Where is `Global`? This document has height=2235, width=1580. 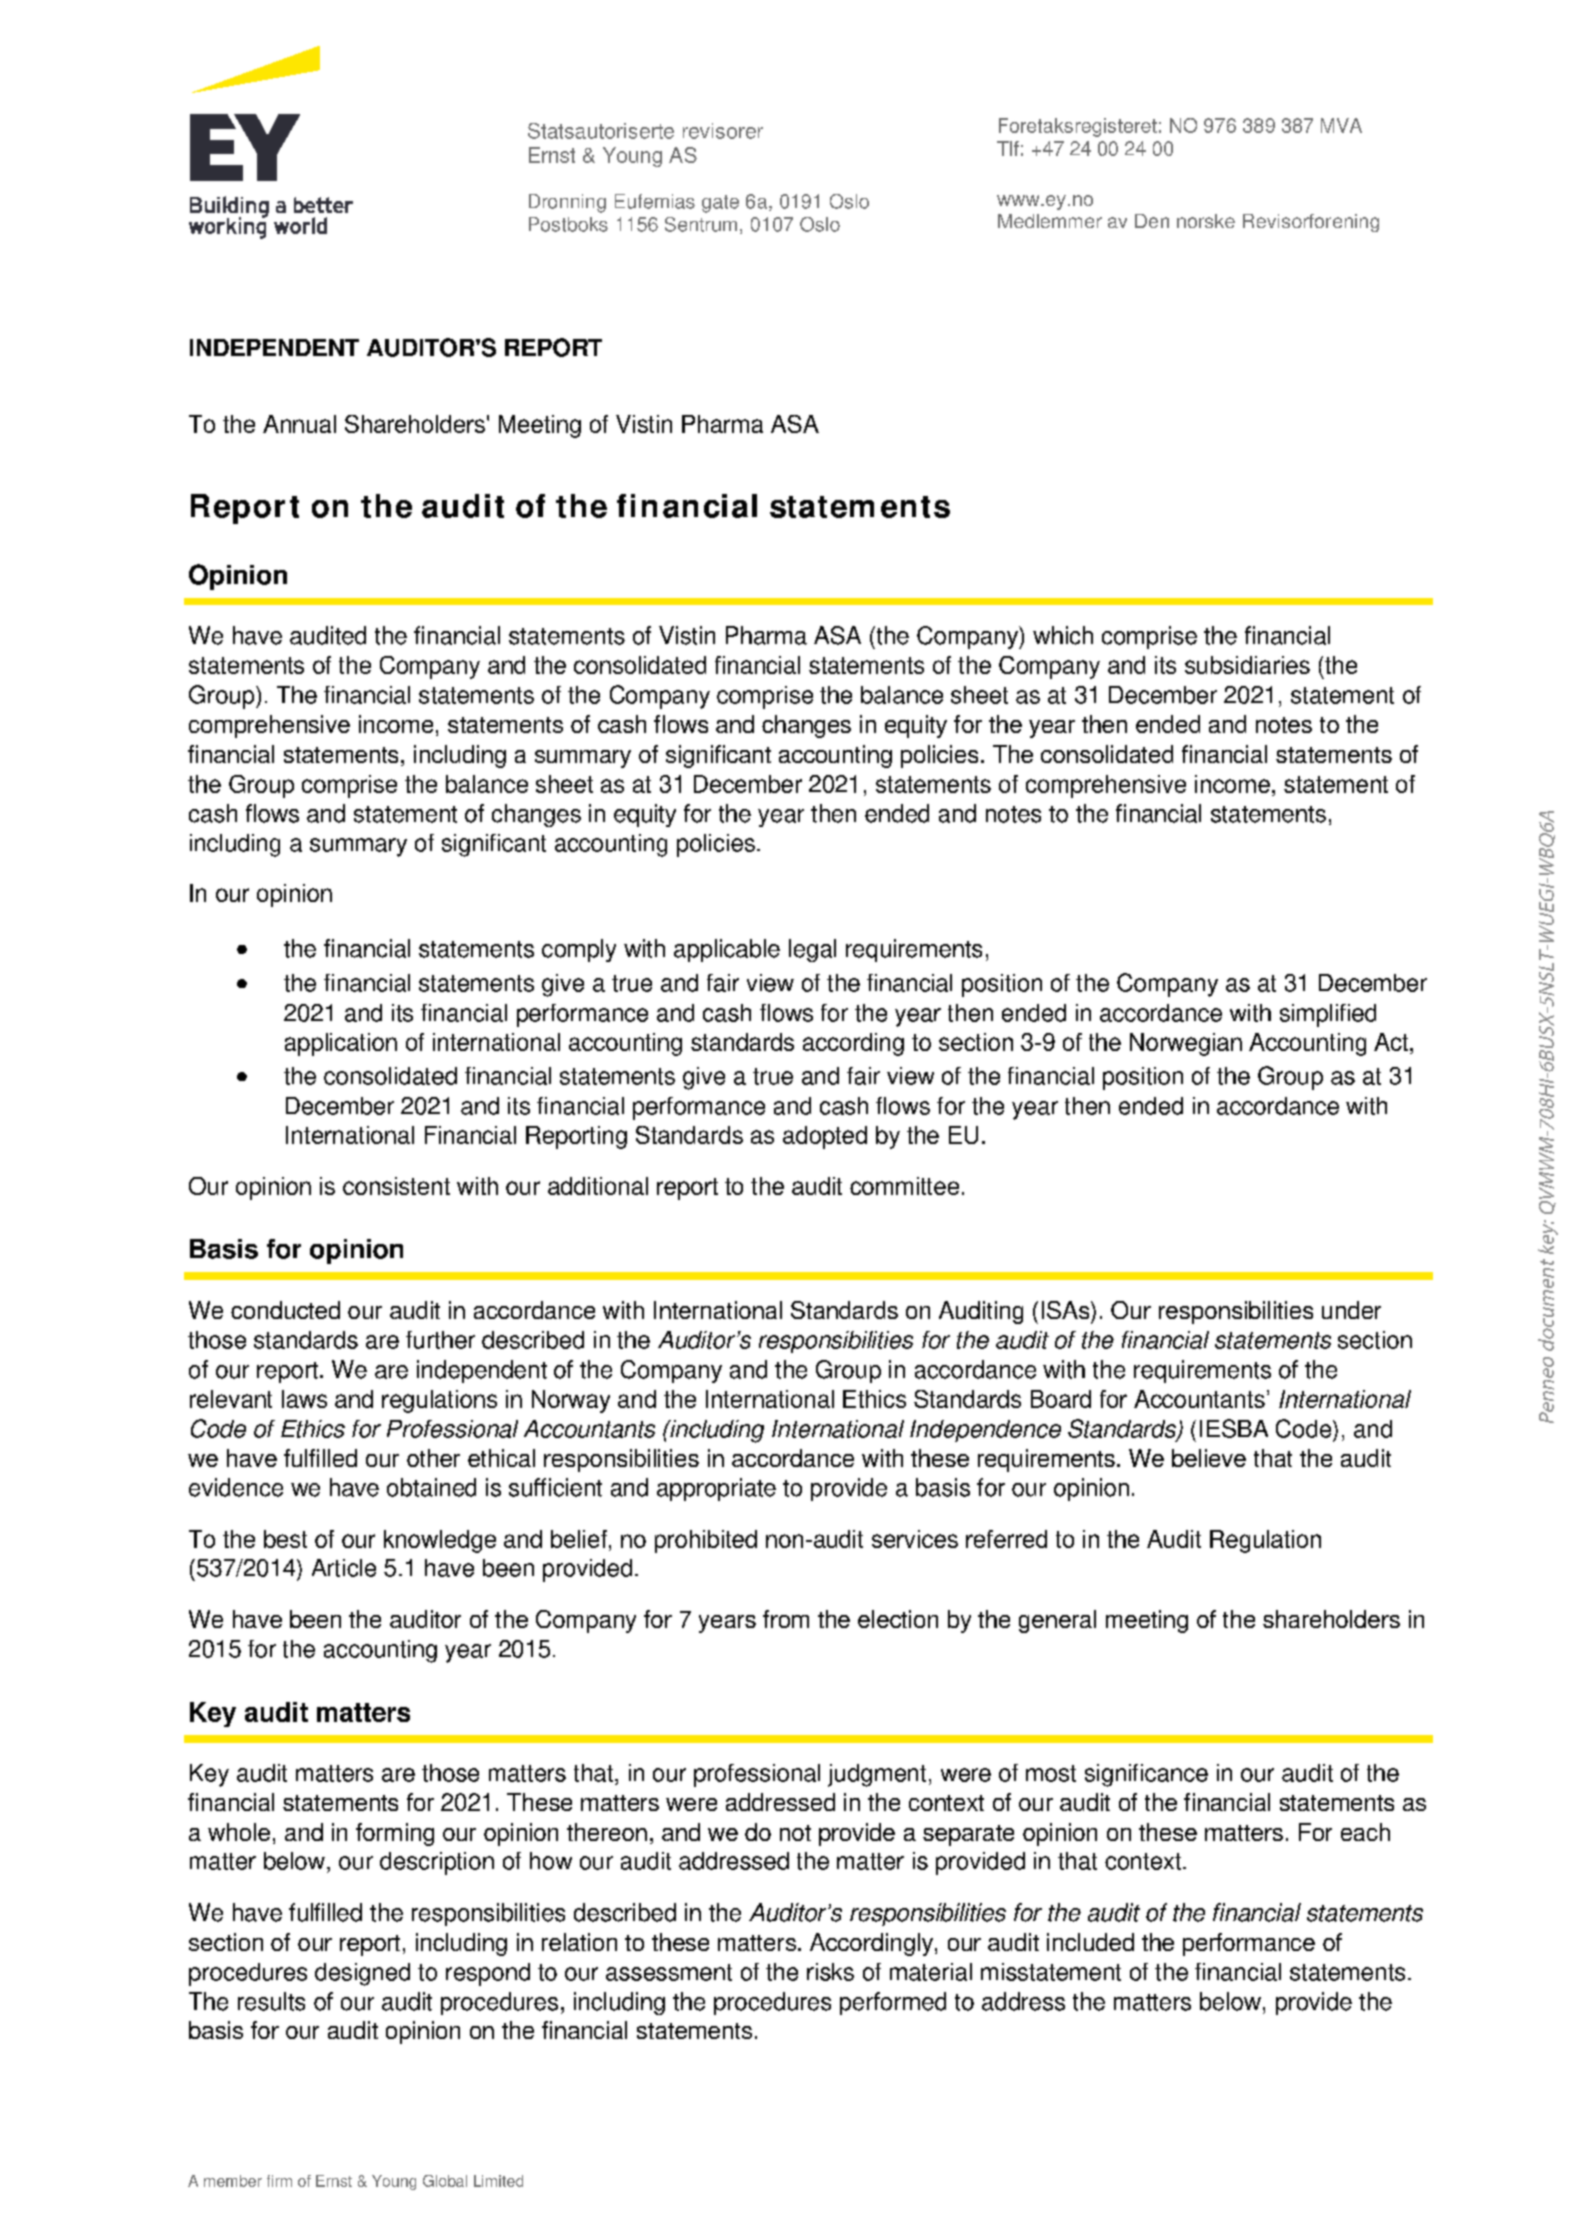 Global is located at coordinates (445, 2181).
